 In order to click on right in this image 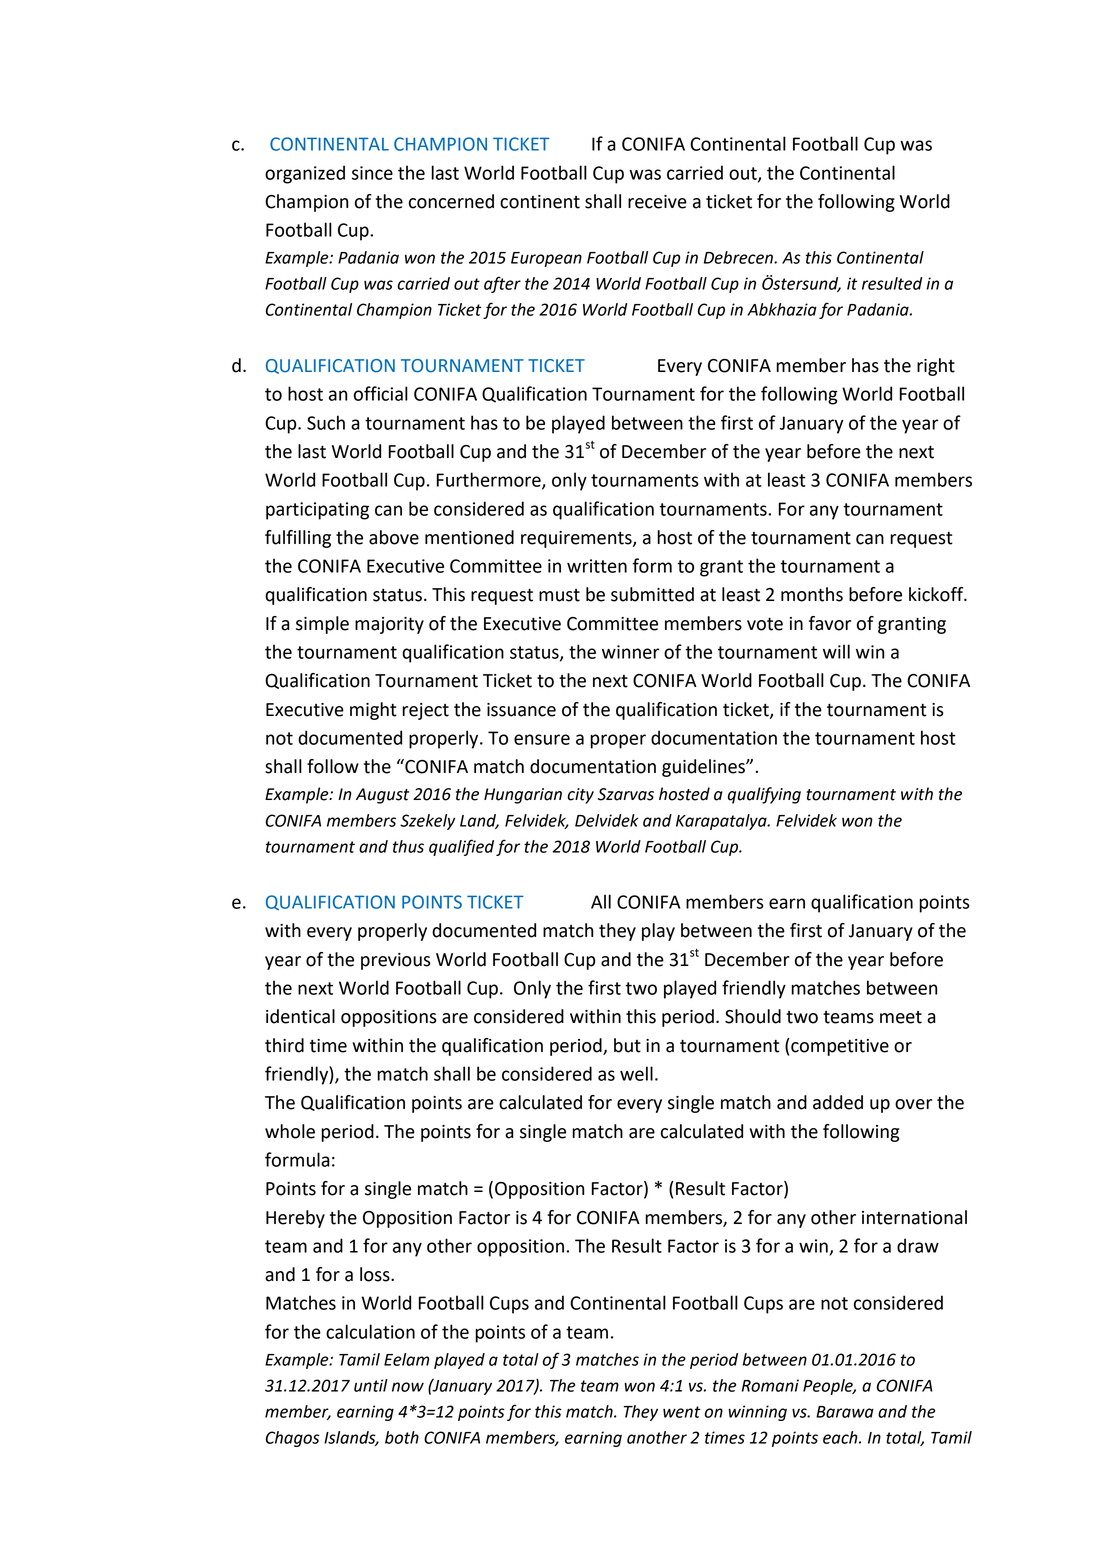, I will do `click(936, 367)`.
